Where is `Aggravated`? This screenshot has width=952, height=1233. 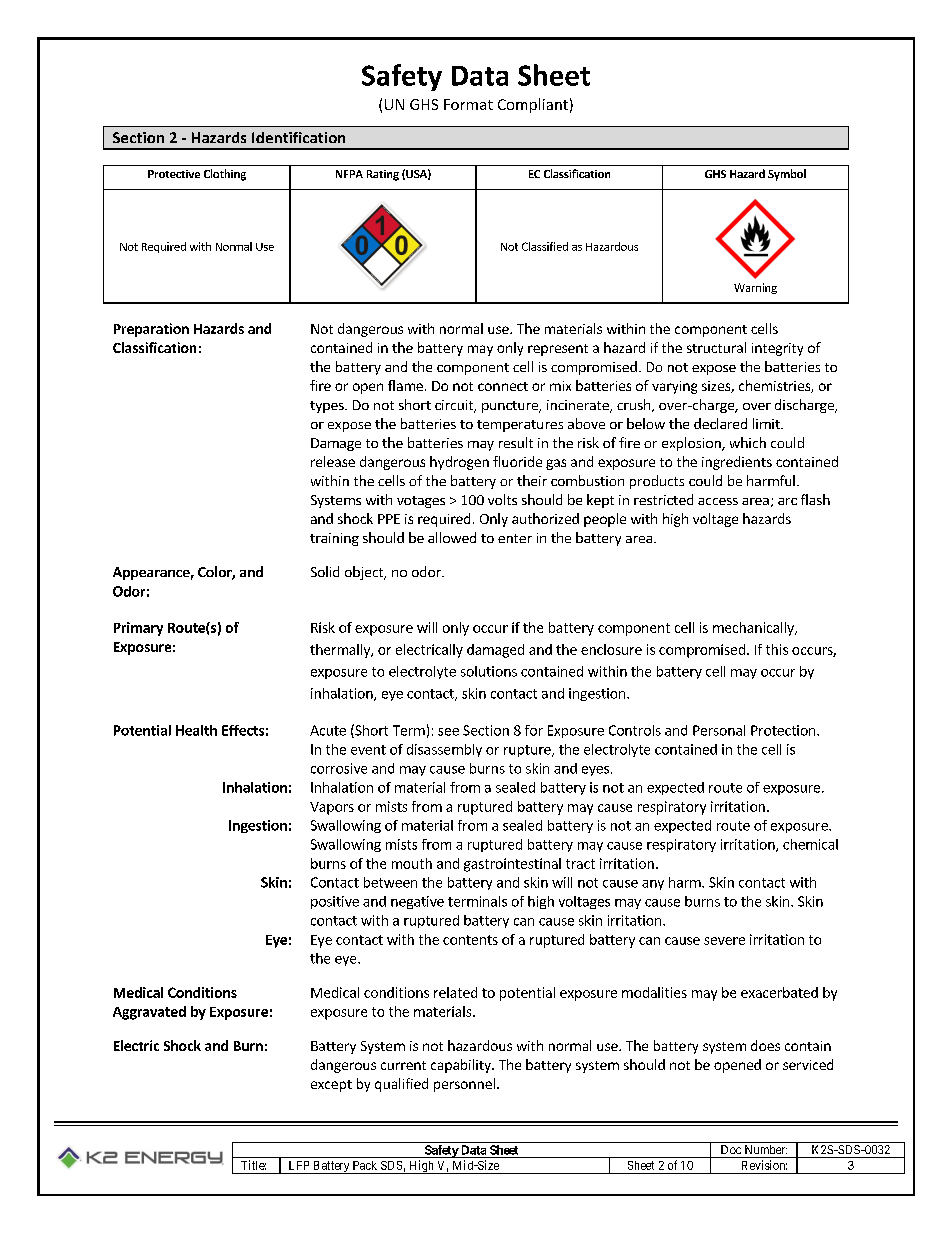 Aggravated is located at coordinates (149, 1013).
